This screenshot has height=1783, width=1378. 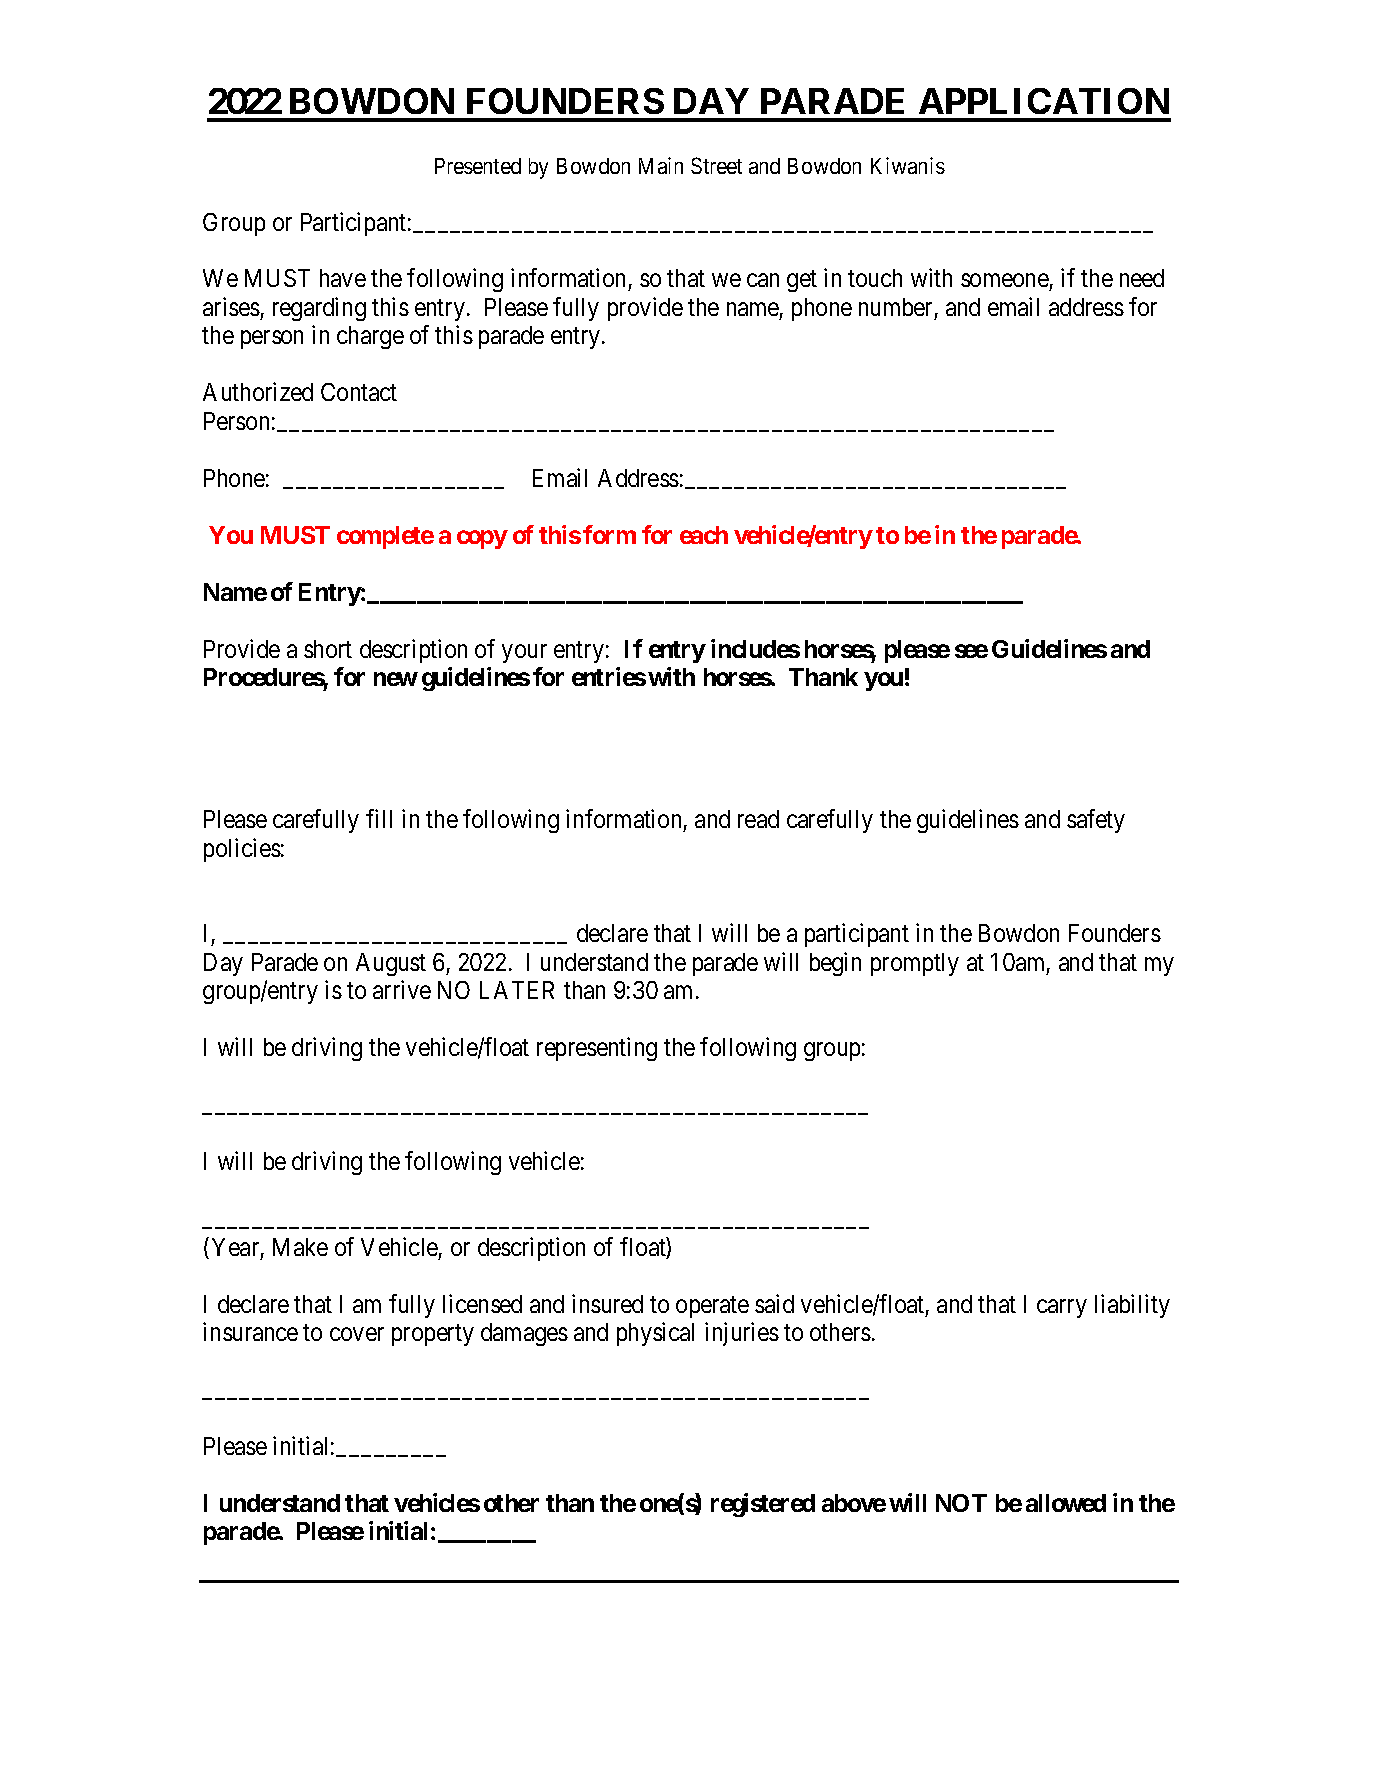 What do you see at coordinates (763, 1505) in the screenshot?
I see `registered` at bounding box center [763, 1505].
